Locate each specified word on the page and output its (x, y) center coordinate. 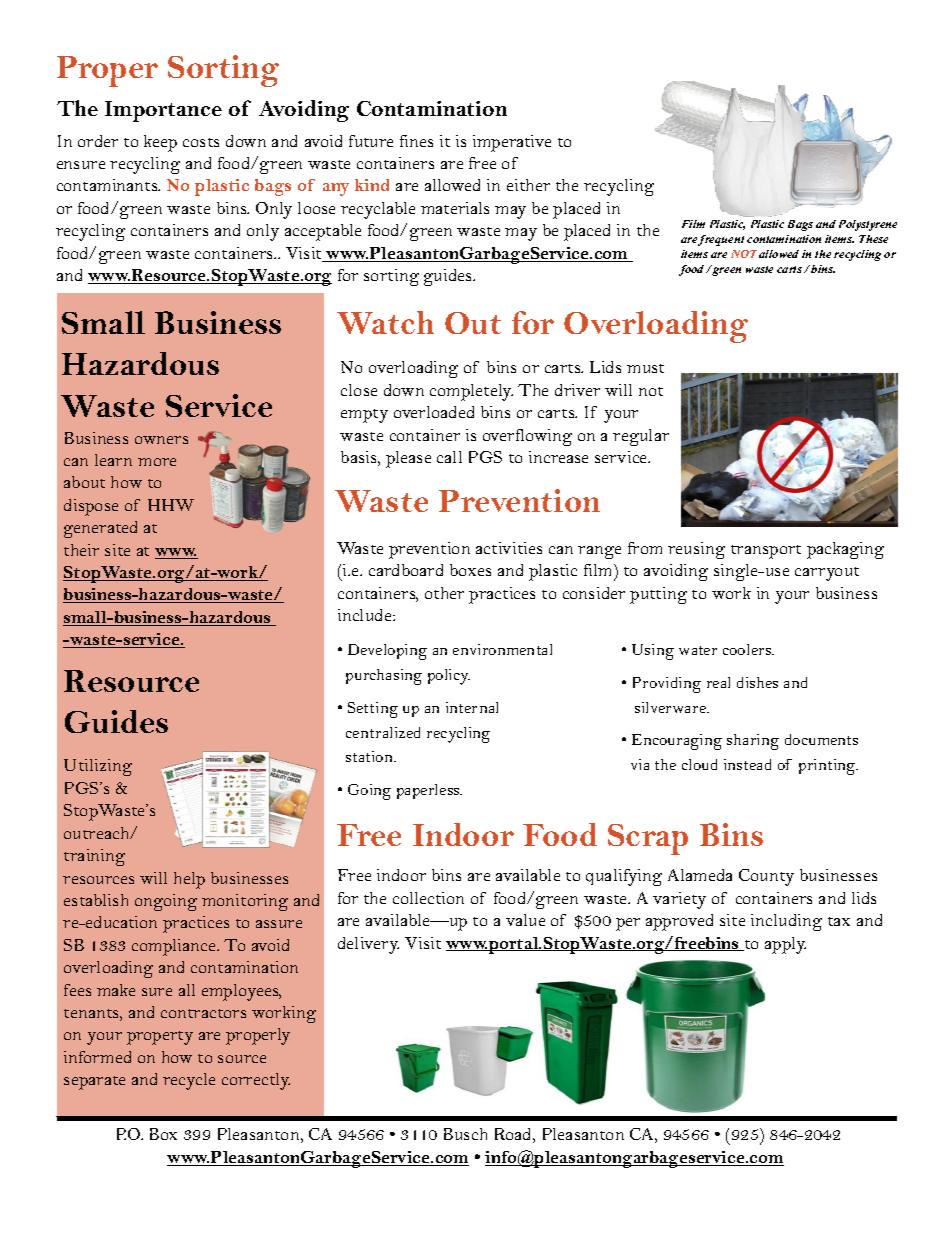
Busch (465, 1134)
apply (785, 945)
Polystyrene (868, 225)
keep (160, 143)
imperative (512, 143)
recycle (189, 1081)
